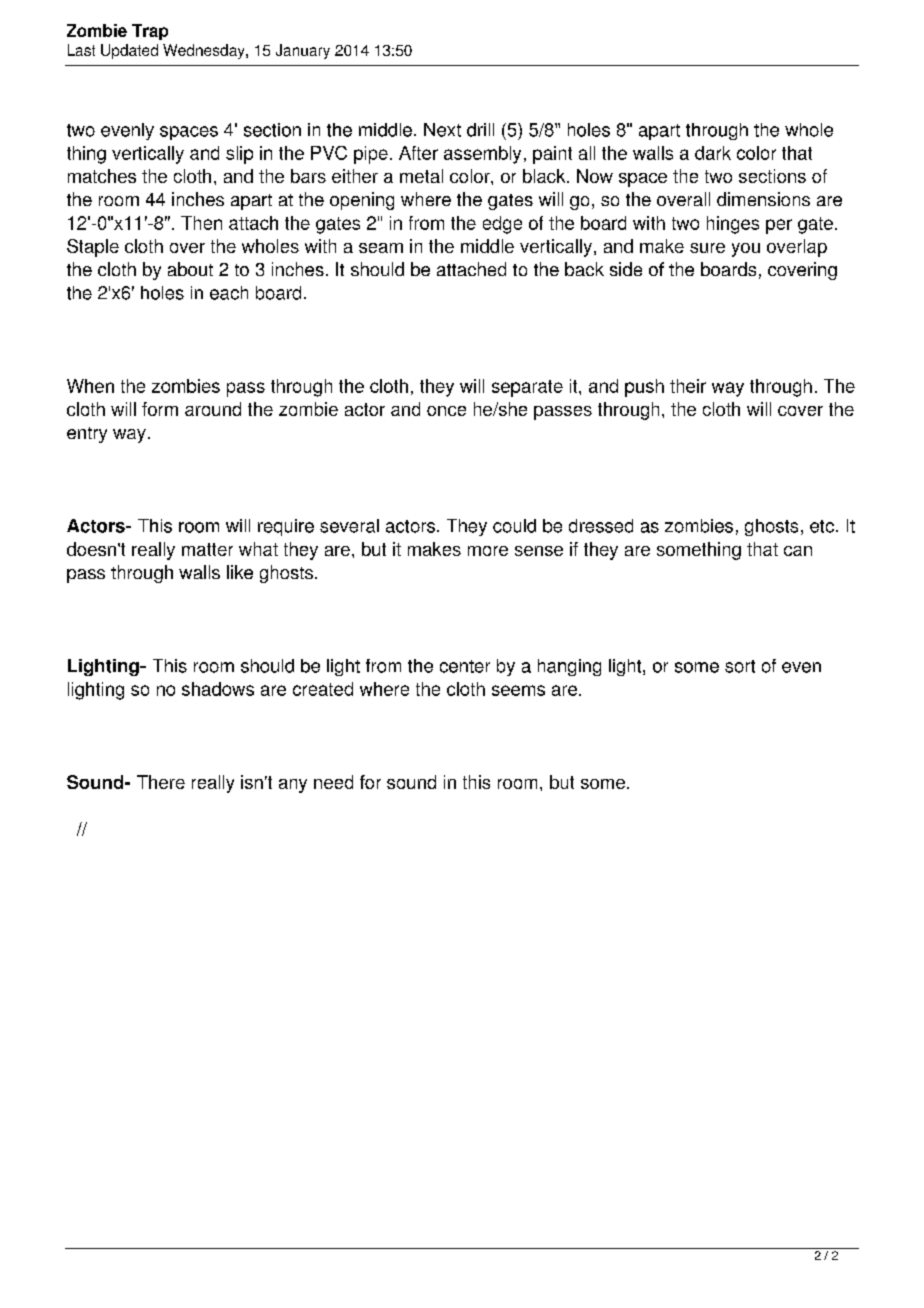 The height and width of the screenshot is (1308, 924). Describe the element at coordinates (488, 551) in the screenshot. I see `more` at that location.
